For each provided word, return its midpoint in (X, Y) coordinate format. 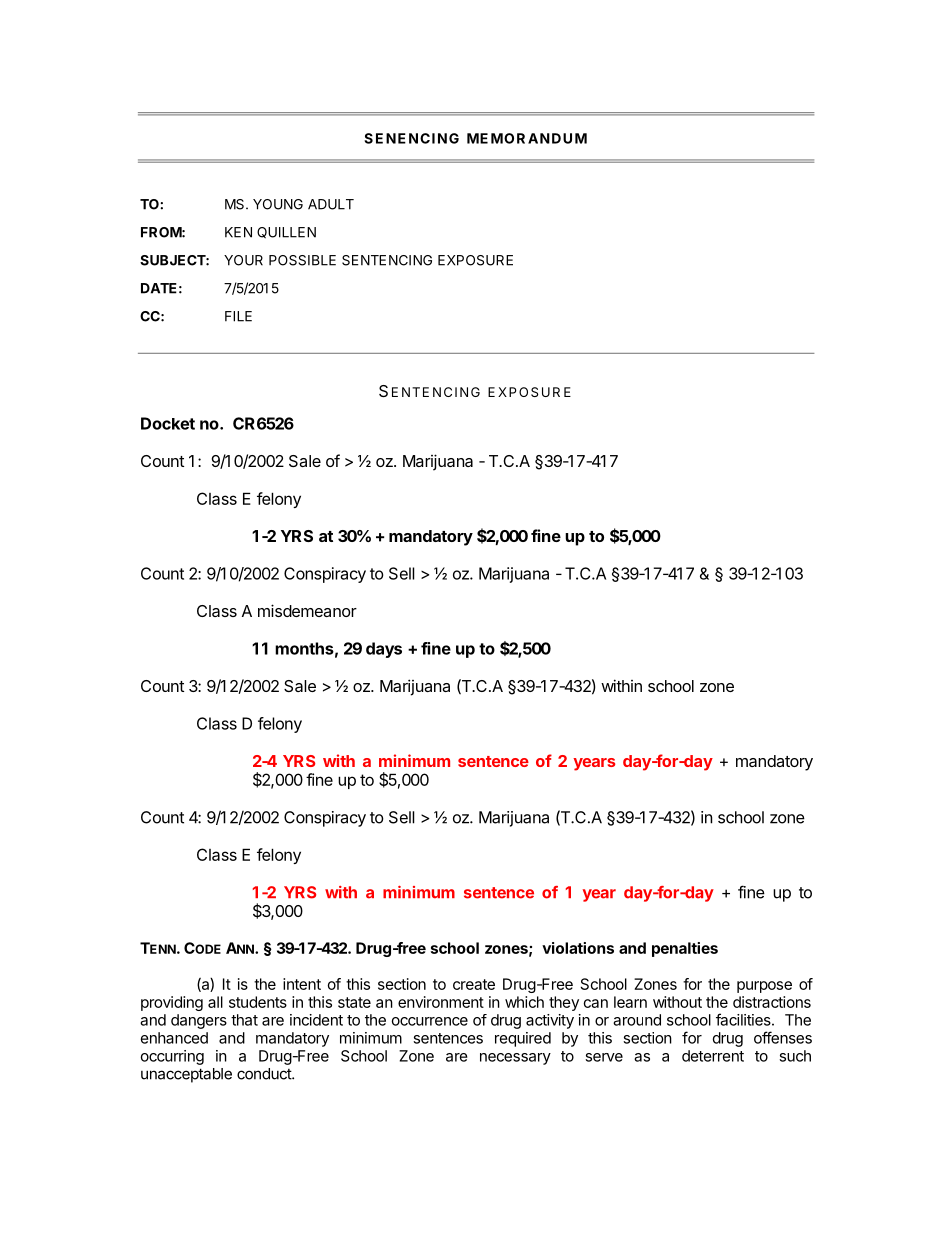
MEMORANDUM (527, 138)
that (244, 1020)
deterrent (713, 1056)
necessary (515, 1059)
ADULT (331, 204)
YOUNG (278, 204)
